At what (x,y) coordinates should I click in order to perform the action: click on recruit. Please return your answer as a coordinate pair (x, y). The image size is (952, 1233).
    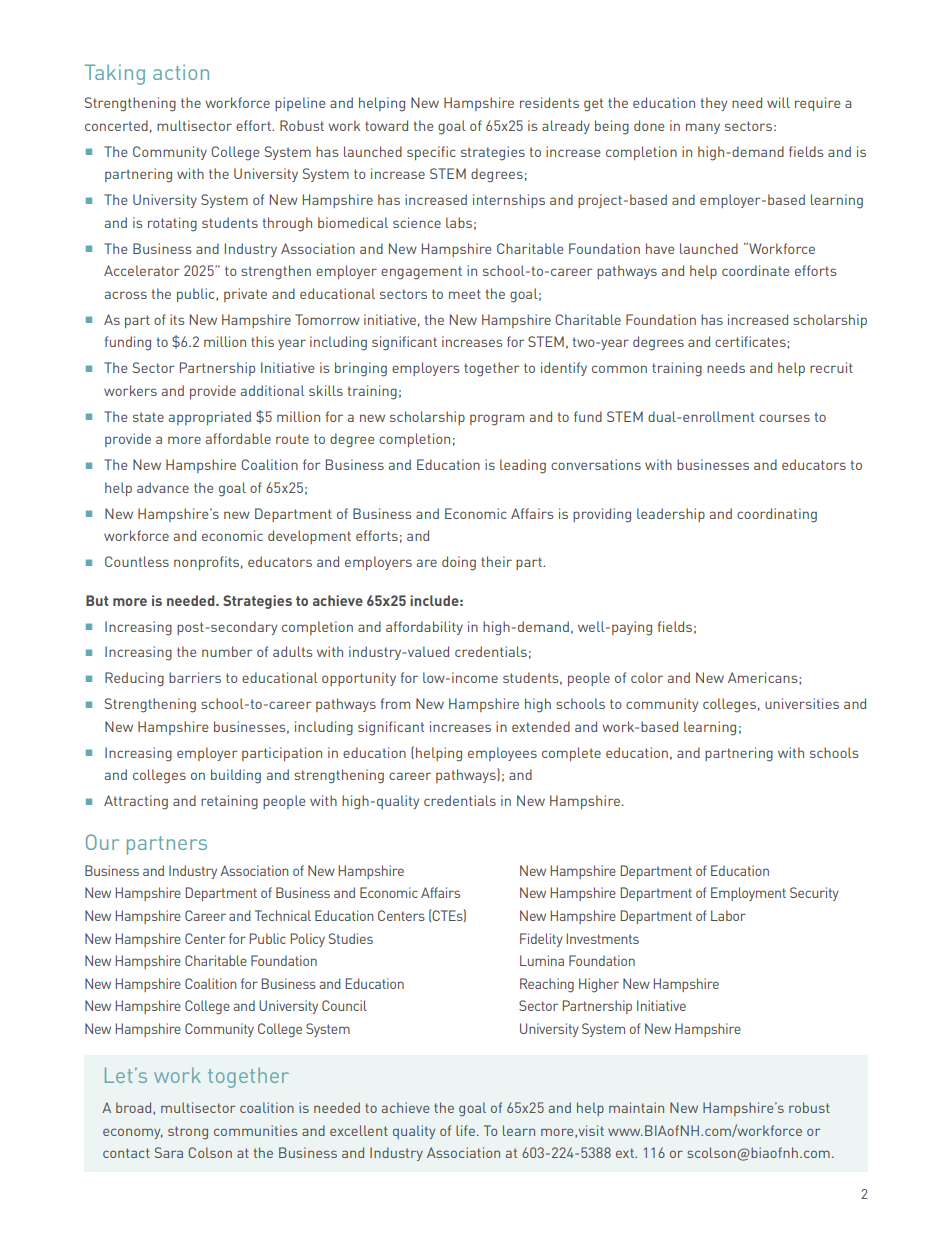
    Looking at the image, I should click on (831, 367).
